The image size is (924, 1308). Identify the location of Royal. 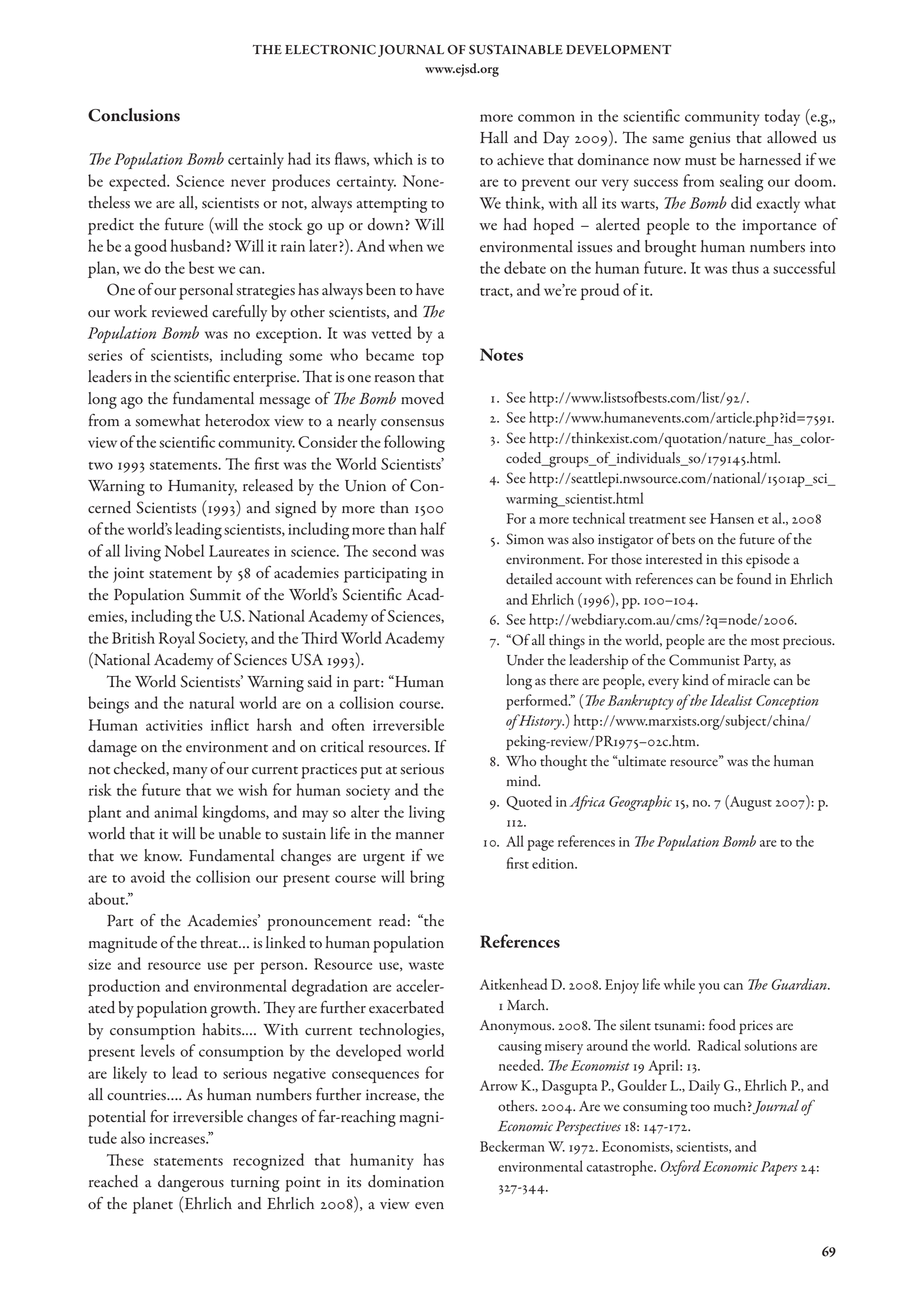
(177, 639).
